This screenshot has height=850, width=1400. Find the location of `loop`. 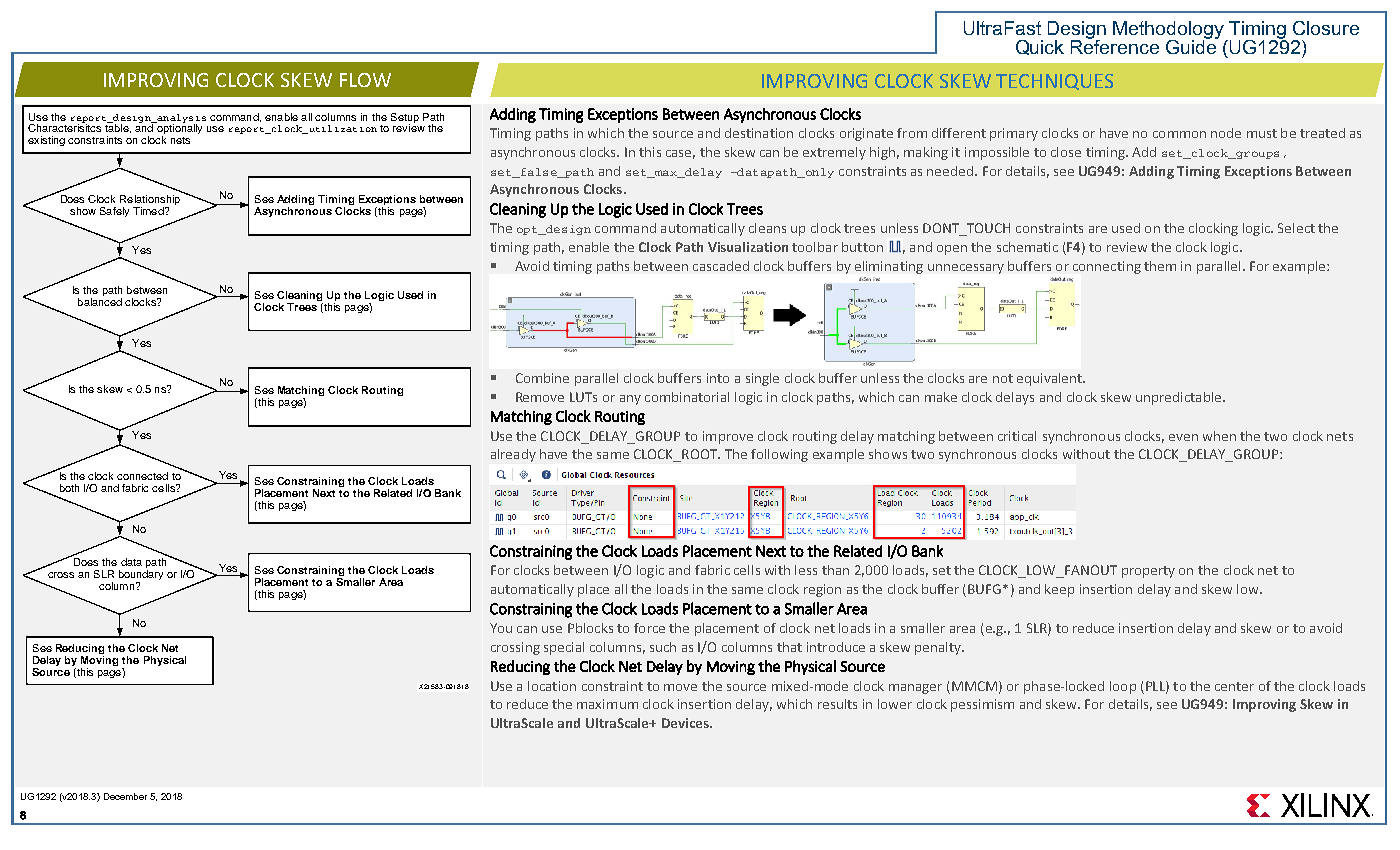

loop is located at coordinates (1123, 687).
